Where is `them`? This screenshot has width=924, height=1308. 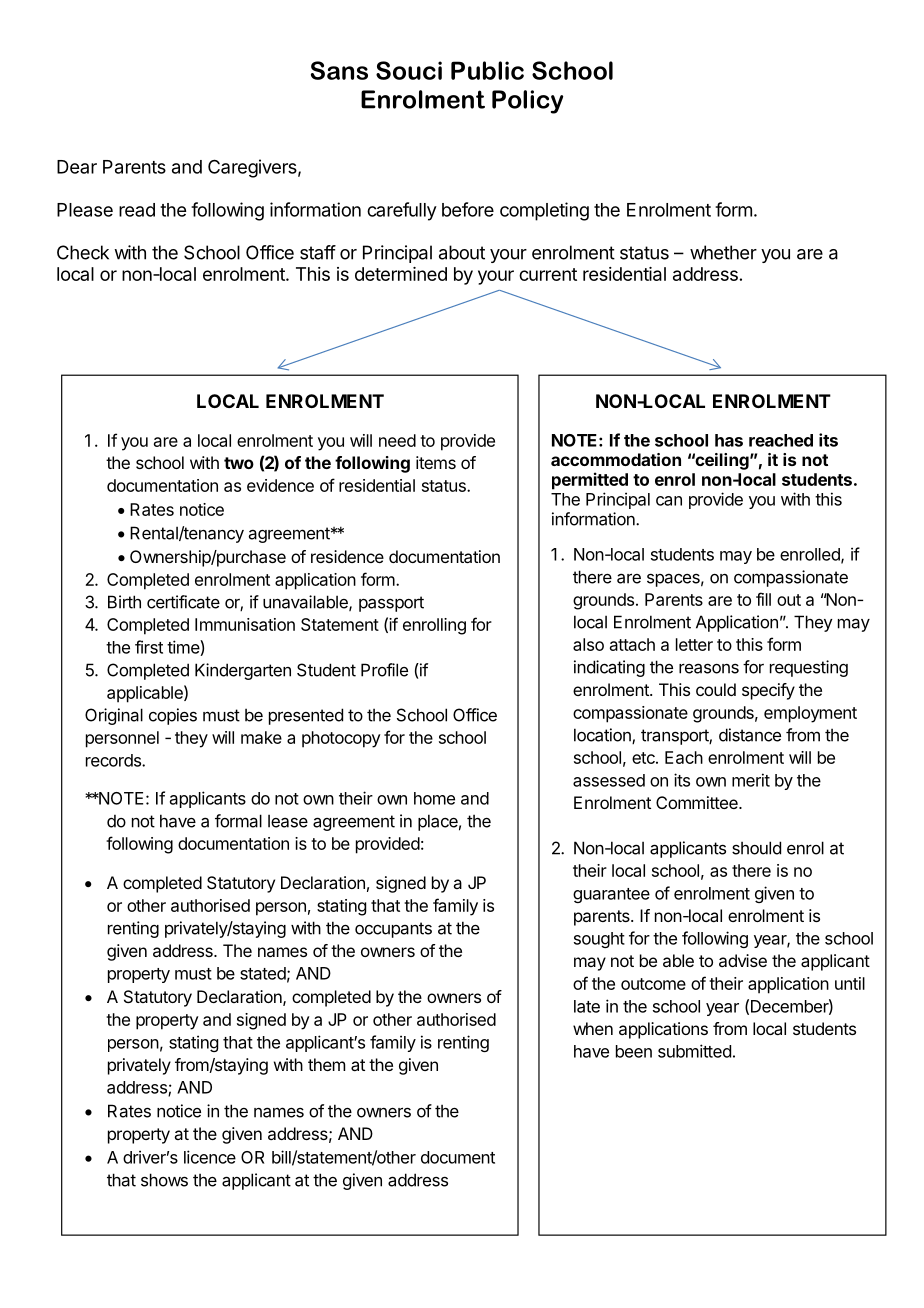 them is located at coordinates (326, 1064).
